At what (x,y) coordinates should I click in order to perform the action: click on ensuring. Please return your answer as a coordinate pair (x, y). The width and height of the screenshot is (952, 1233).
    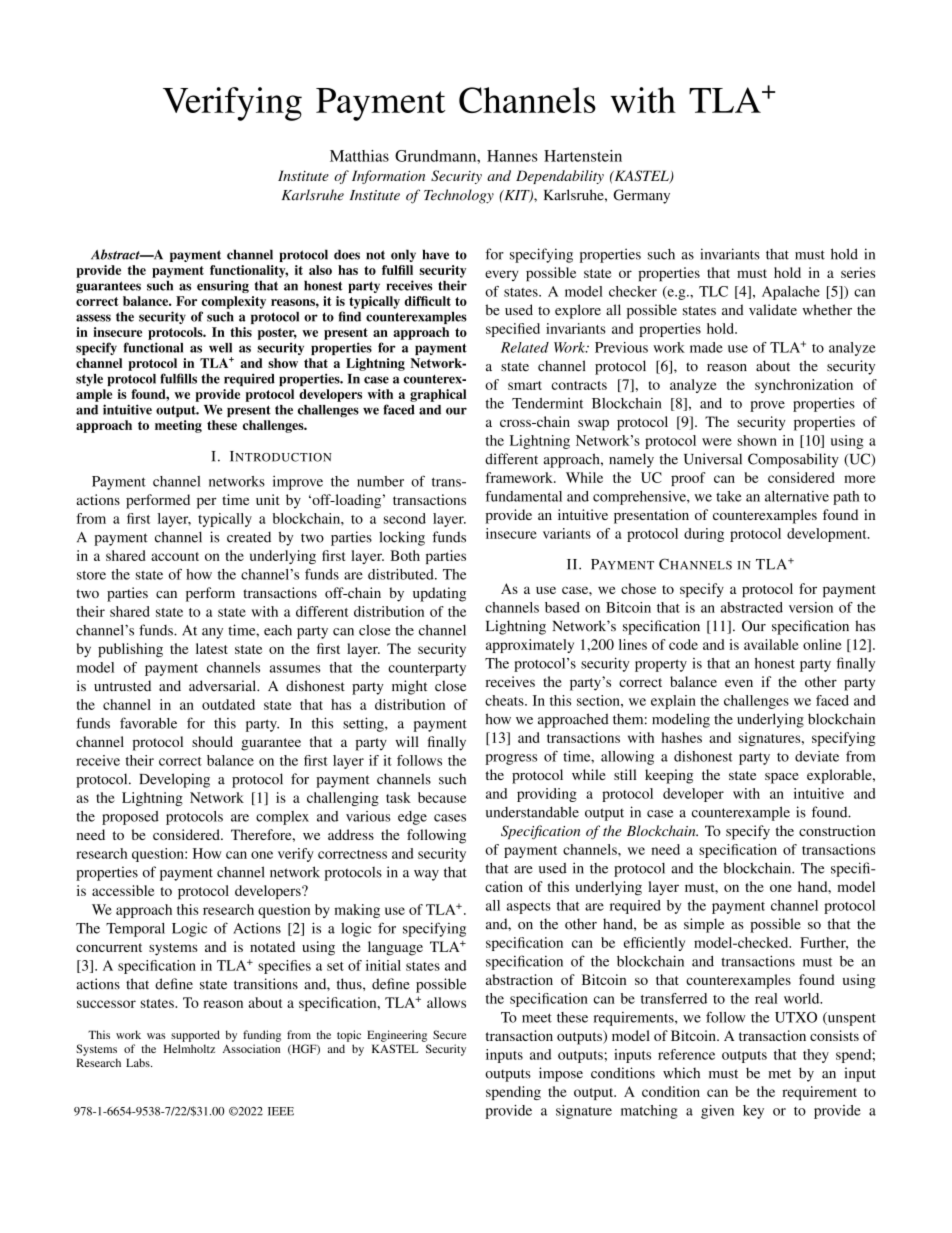
    Looking at the image, I should click on (223, 286).
